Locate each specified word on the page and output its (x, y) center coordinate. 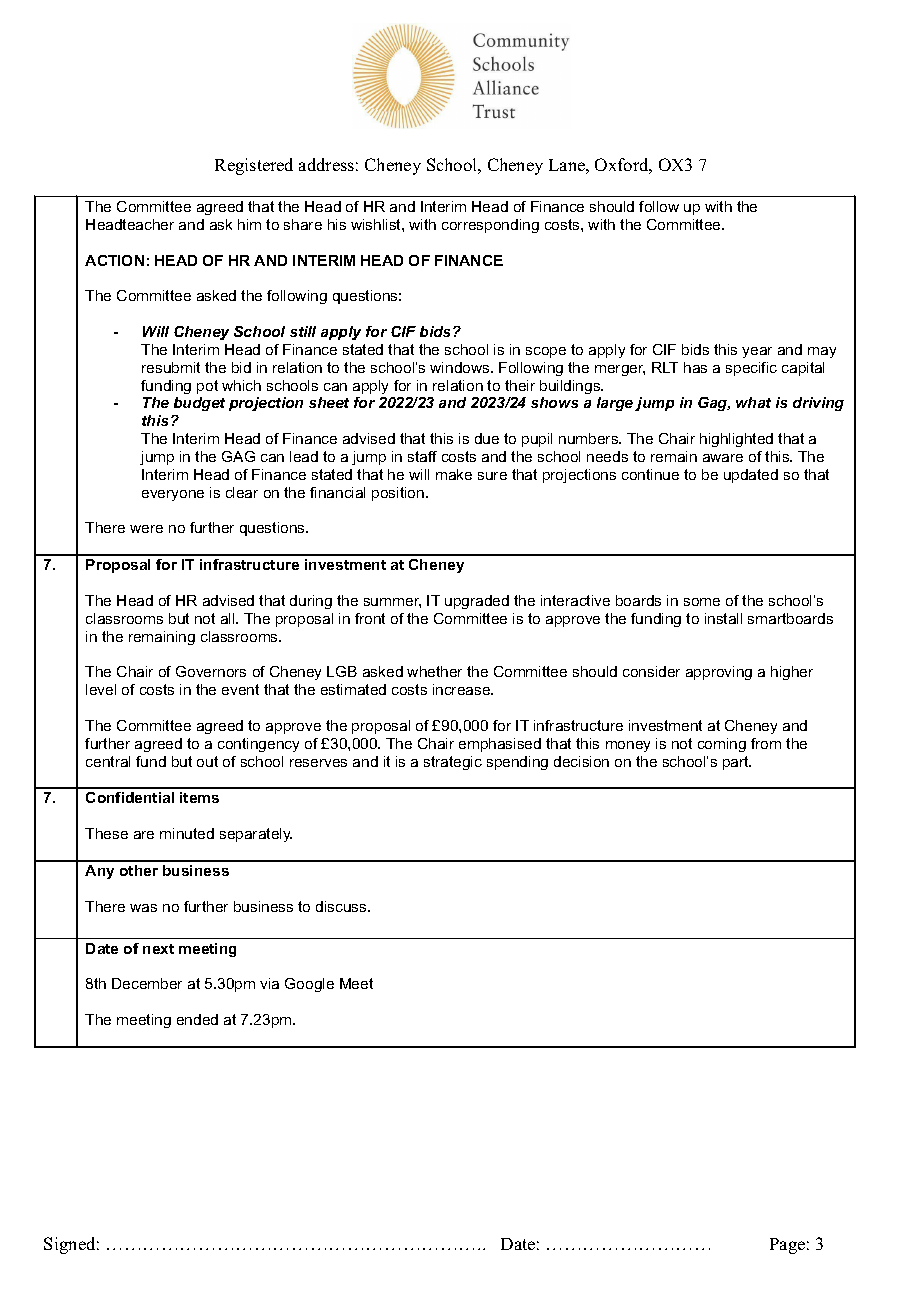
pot (207, 387)
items (199, 797)
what (753, 402)
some (702, 602)
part (737, 763)
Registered (254, 166)
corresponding (490, 226)
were (146, 529)
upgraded (477, 602)
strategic (453, 763)
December (147, 983)
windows (461, 367)
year (757, 352)
